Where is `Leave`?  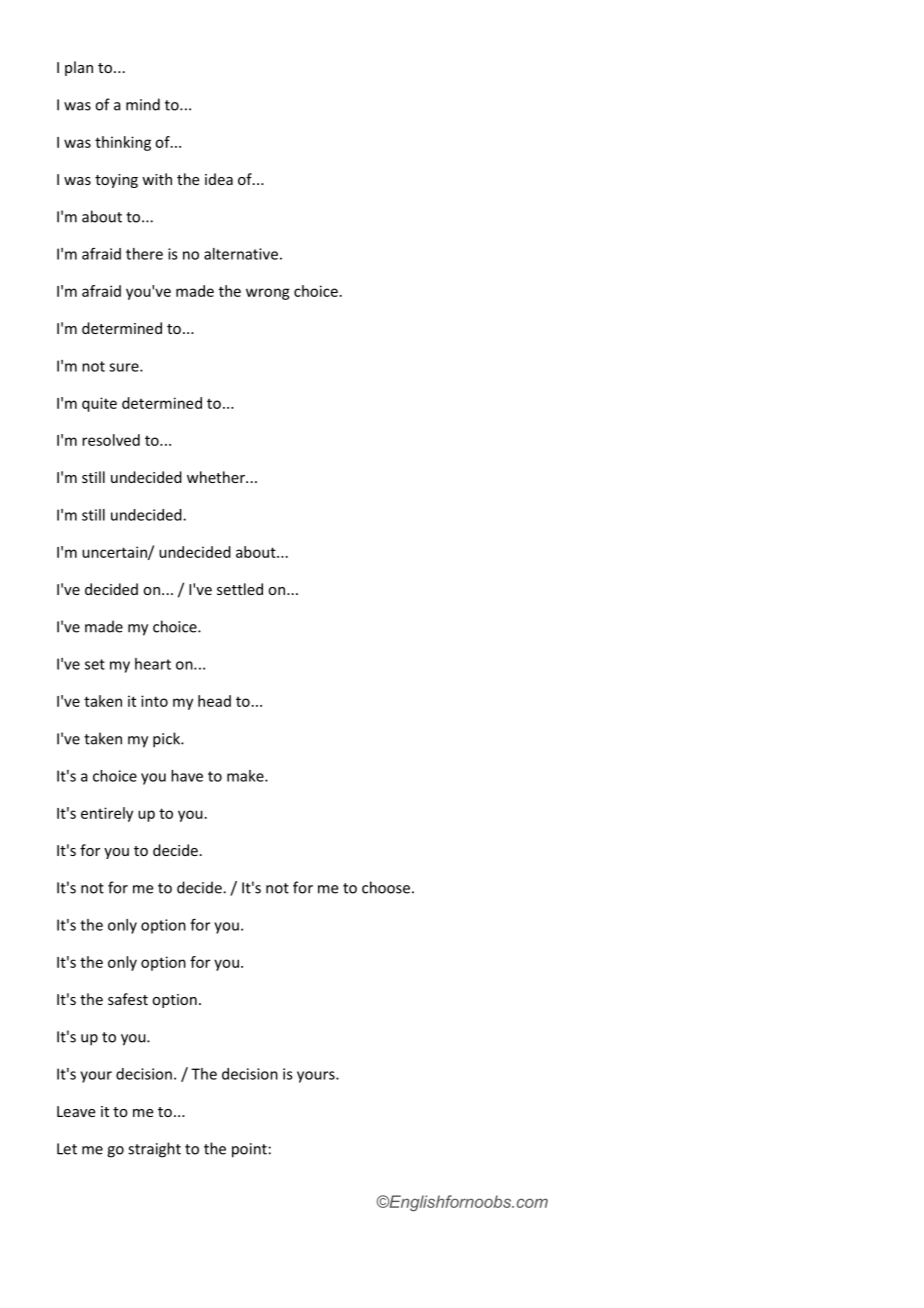
Leave is located at coordinates (76, 1111).
